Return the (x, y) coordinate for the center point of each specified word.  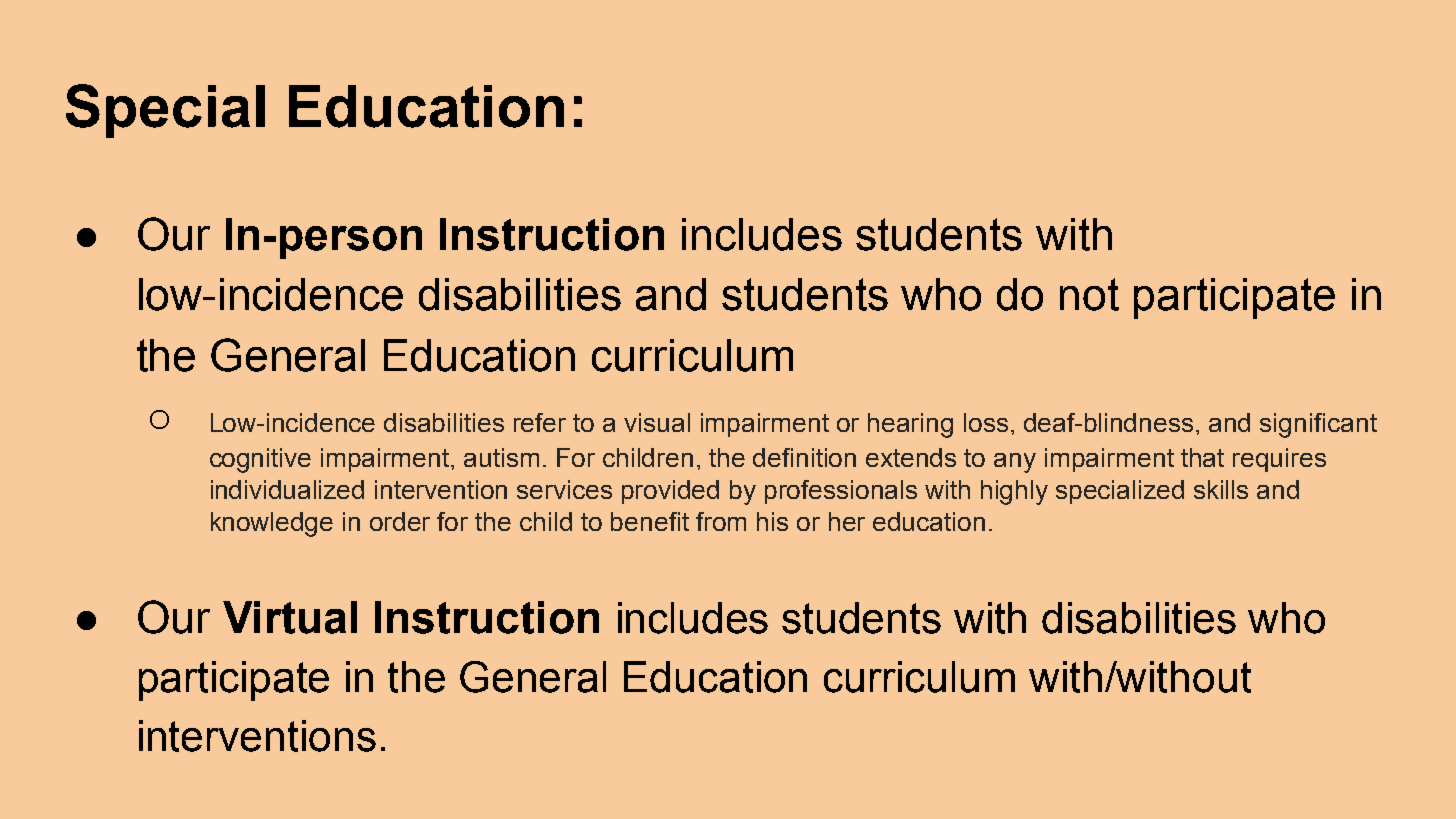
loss (986, 422)
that (1202, 457)
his (772, 521)
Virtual (290, 617)
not (1089, 294)
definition (804, 457)
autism (501, 457)
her (847, 521)
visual (657, 422)
